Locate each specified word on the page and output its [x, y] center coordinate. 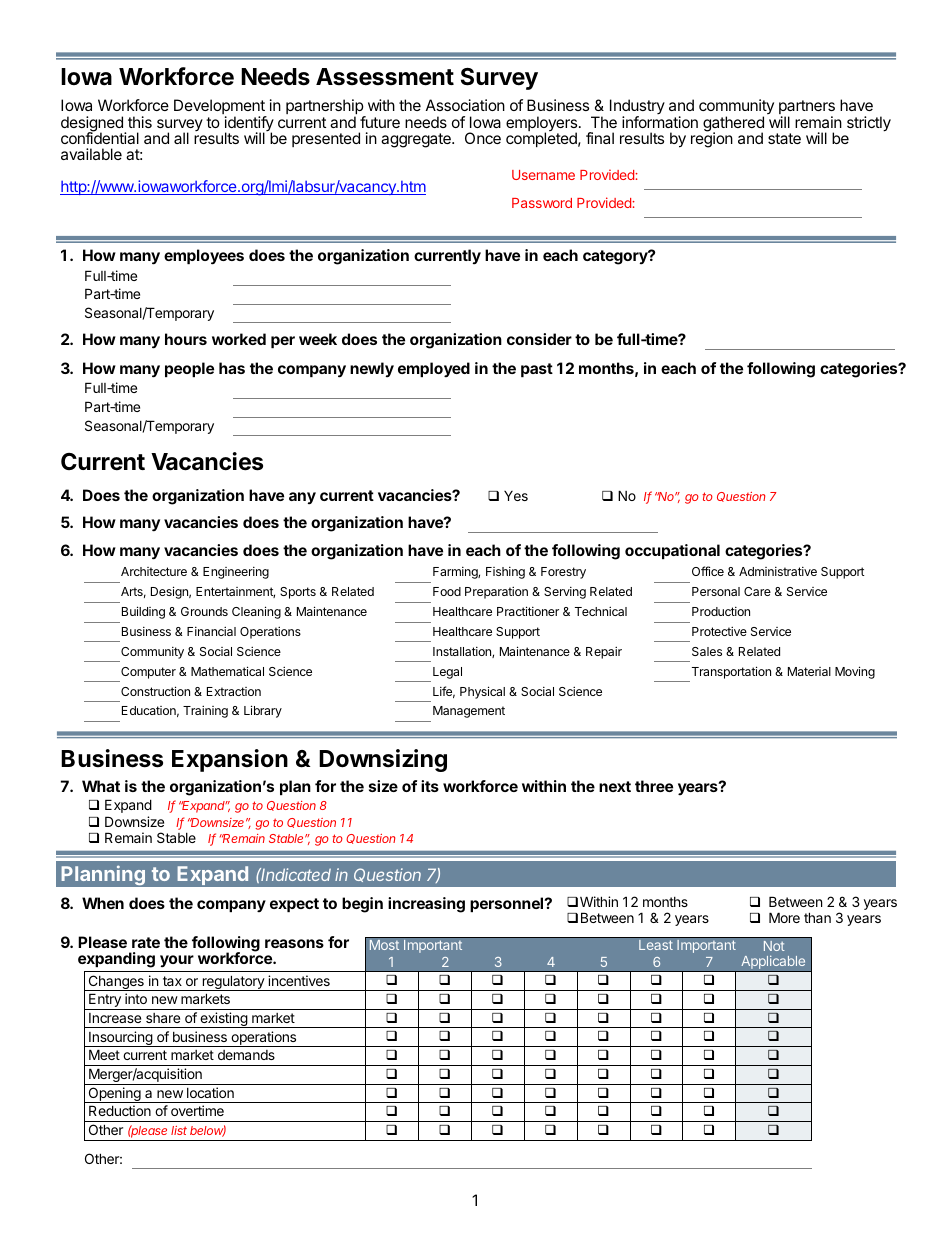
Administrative [778, 571]
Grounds [204, 611]
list [179, 1130]
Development [220, 108]
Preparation [496, 592]
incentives [299, 980]
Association [465, 105]
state [784, 138]
